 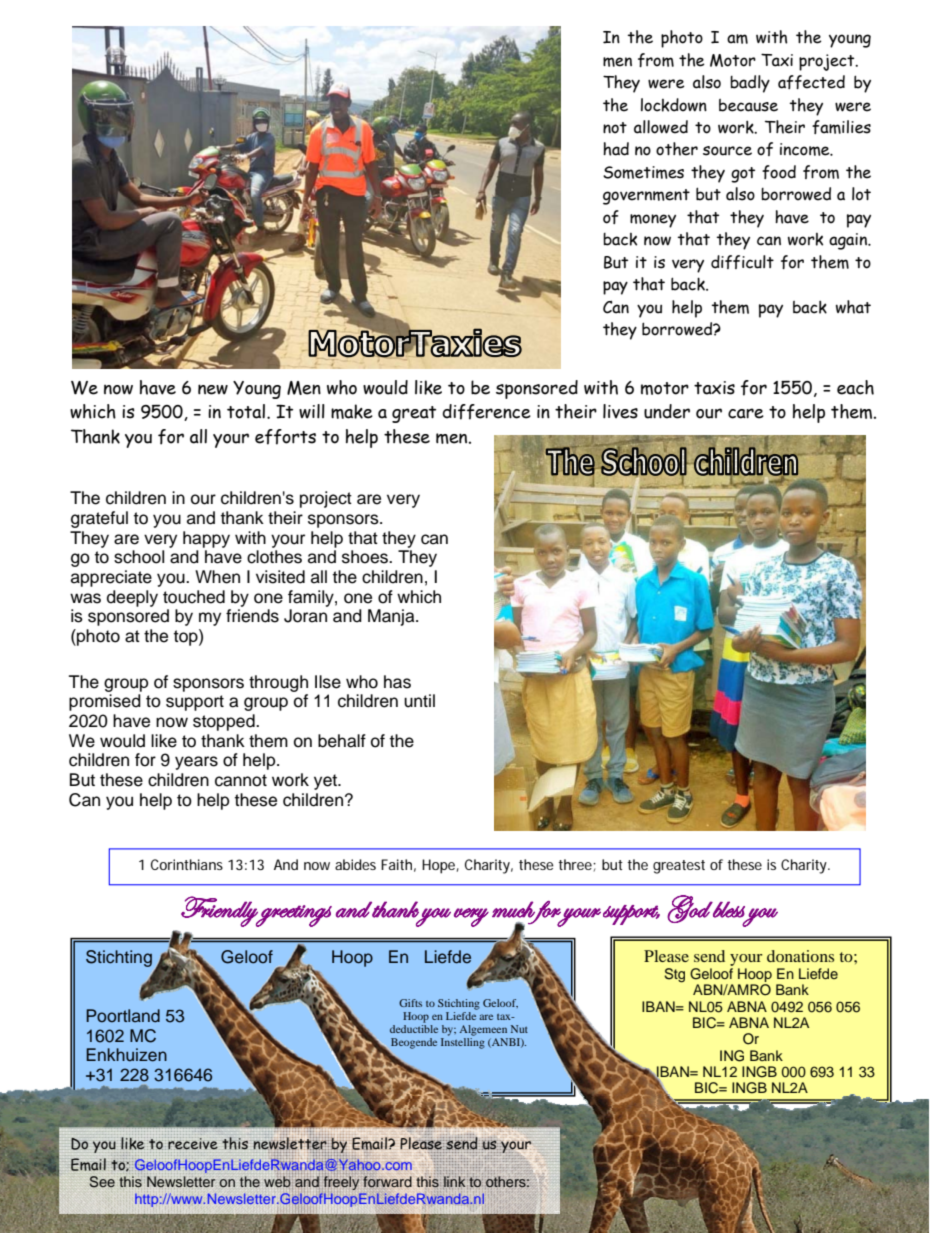 I want to click on will, so click(x=312, y=411).
